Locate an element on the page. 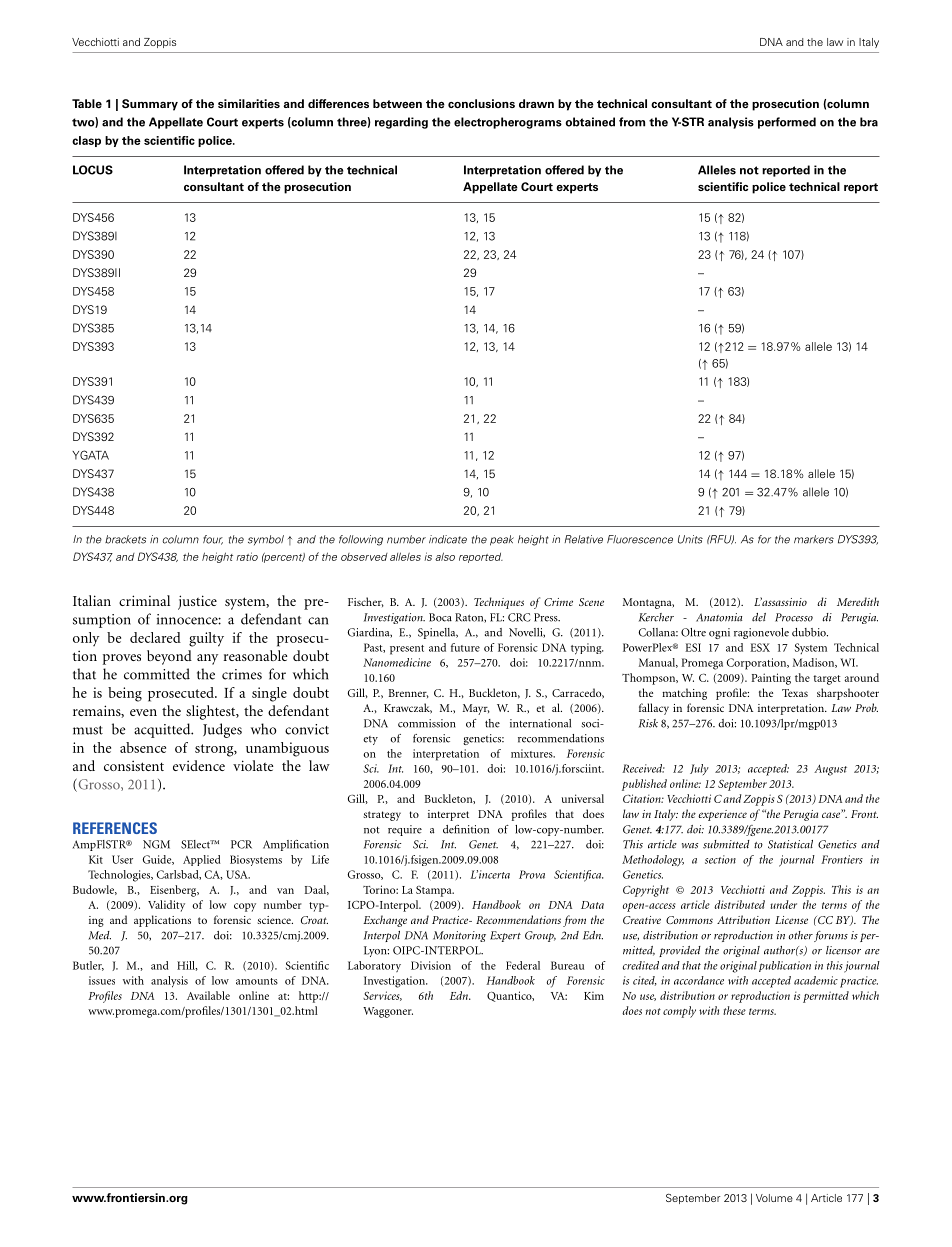 This document has height=1247, width=952. Kim is located at coordinates (594, 996).
